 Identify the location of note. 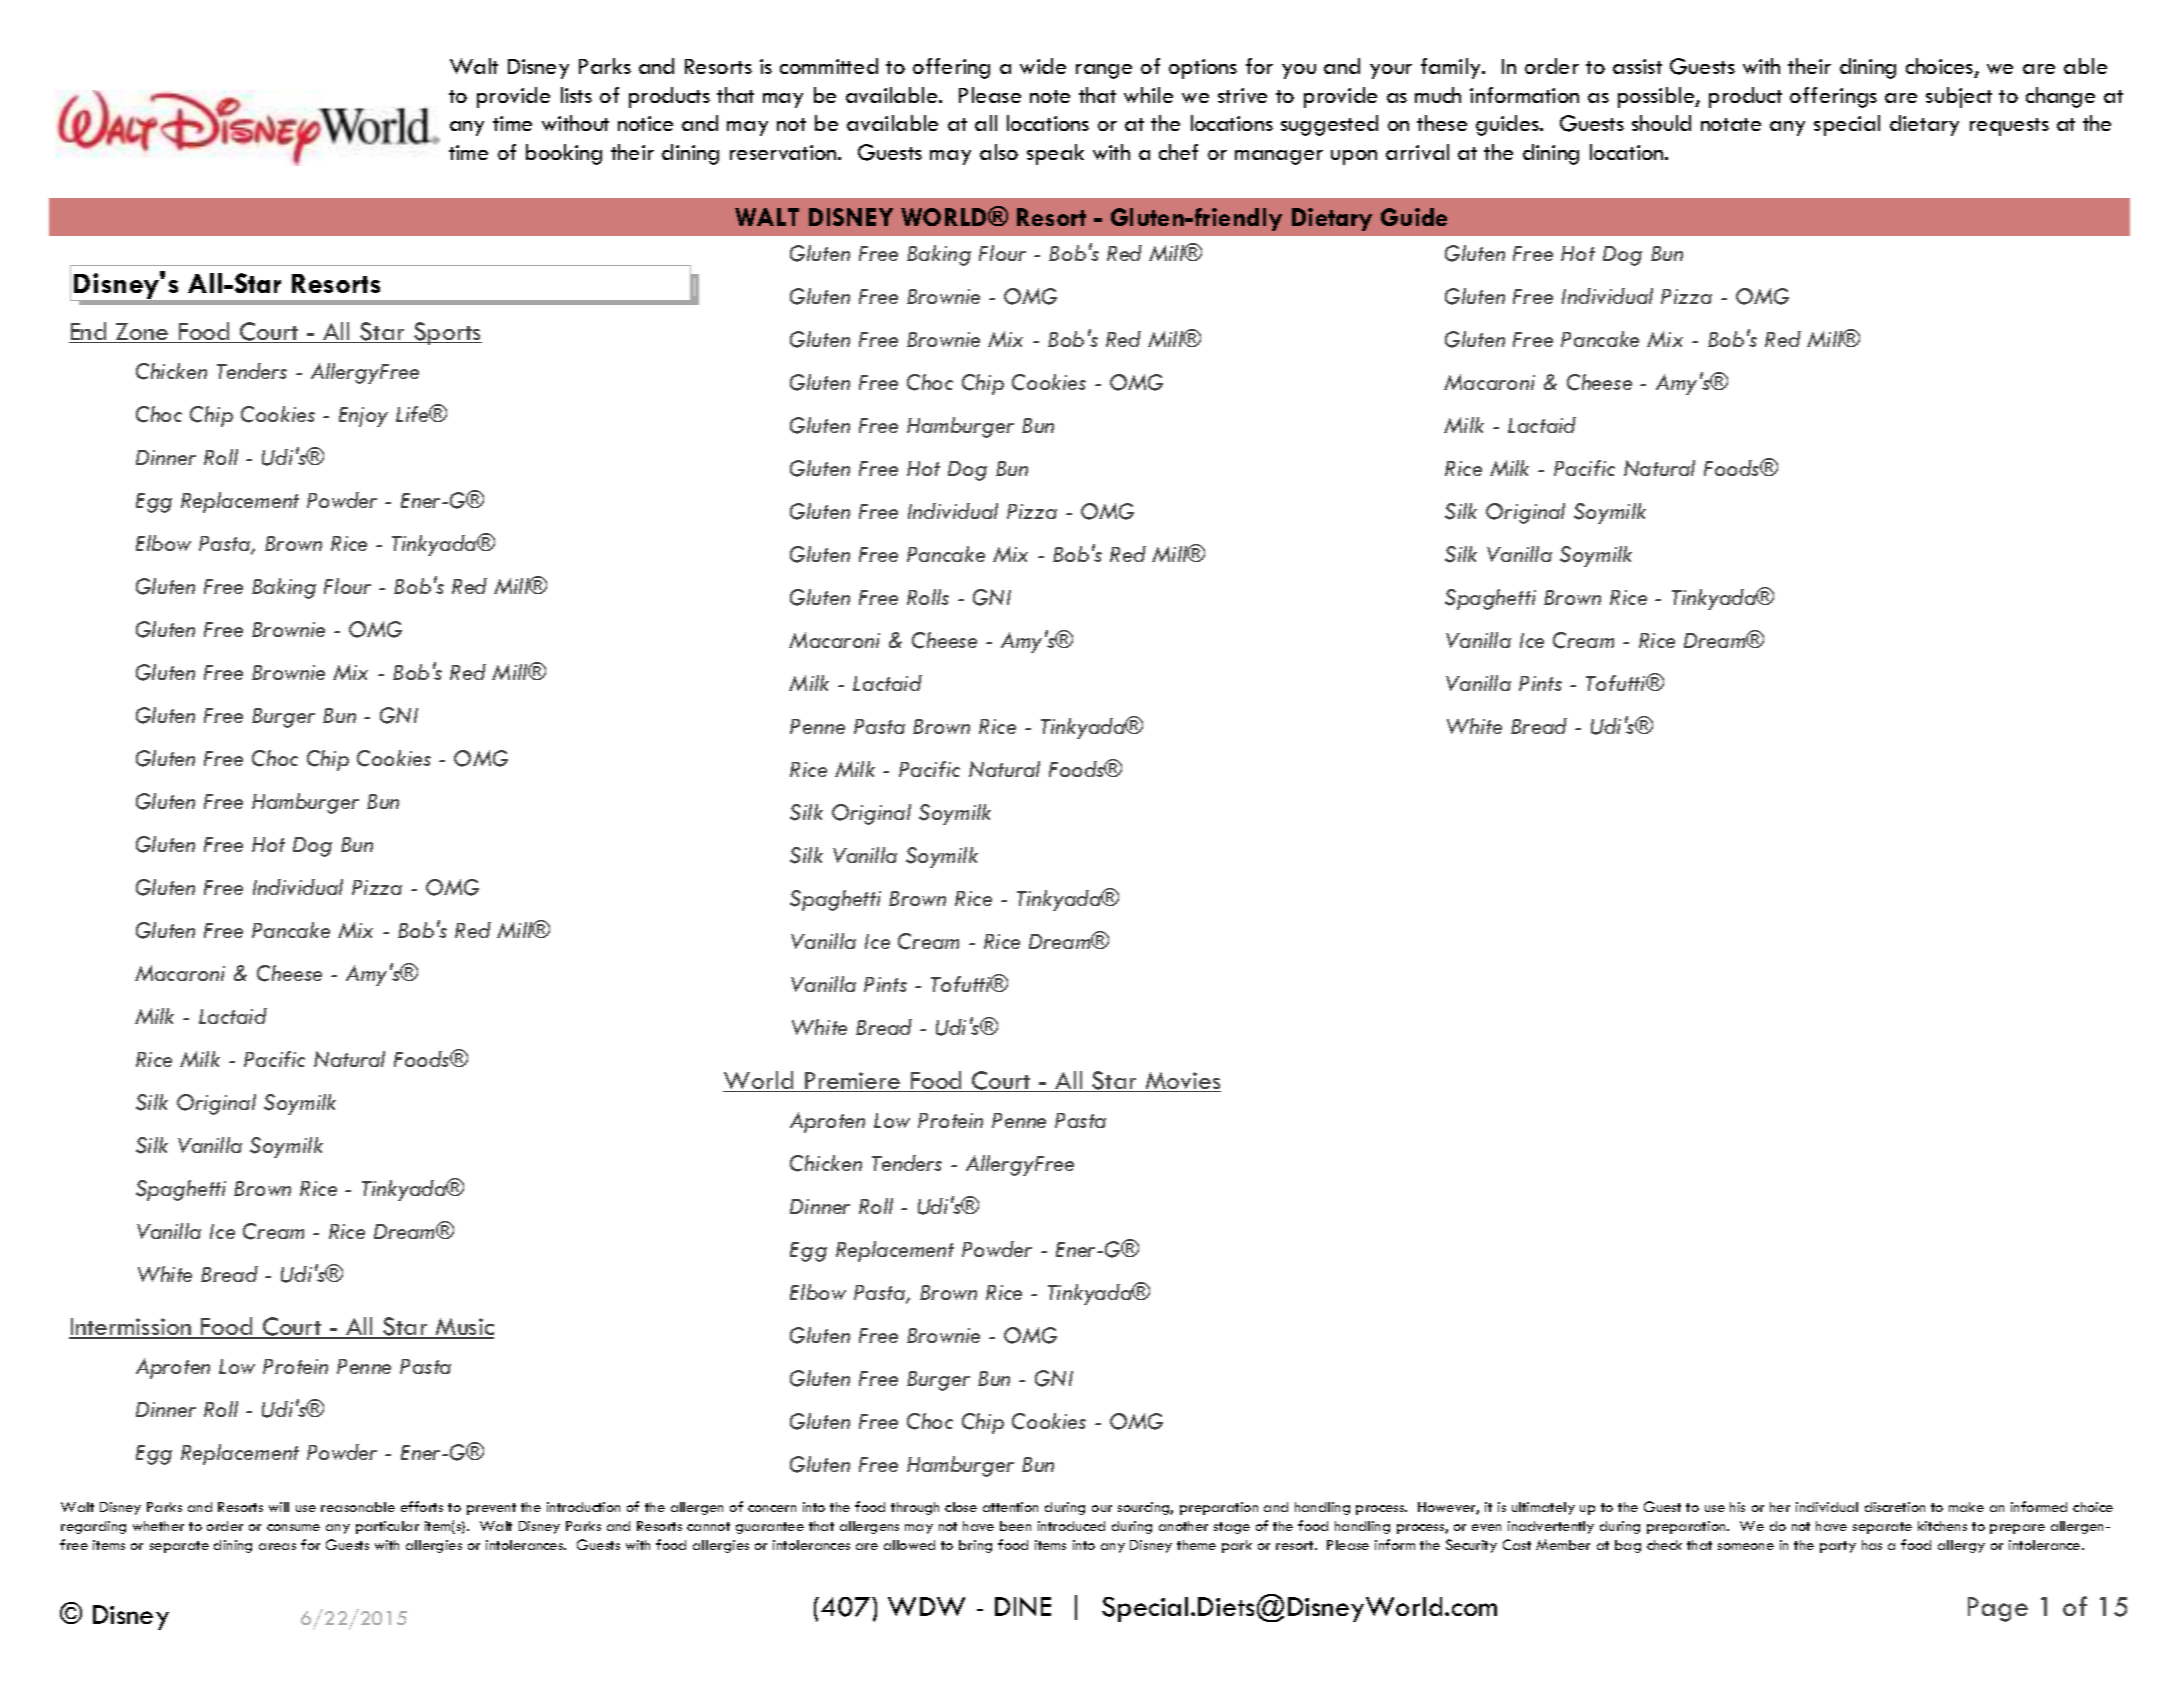
(1050, 96).
